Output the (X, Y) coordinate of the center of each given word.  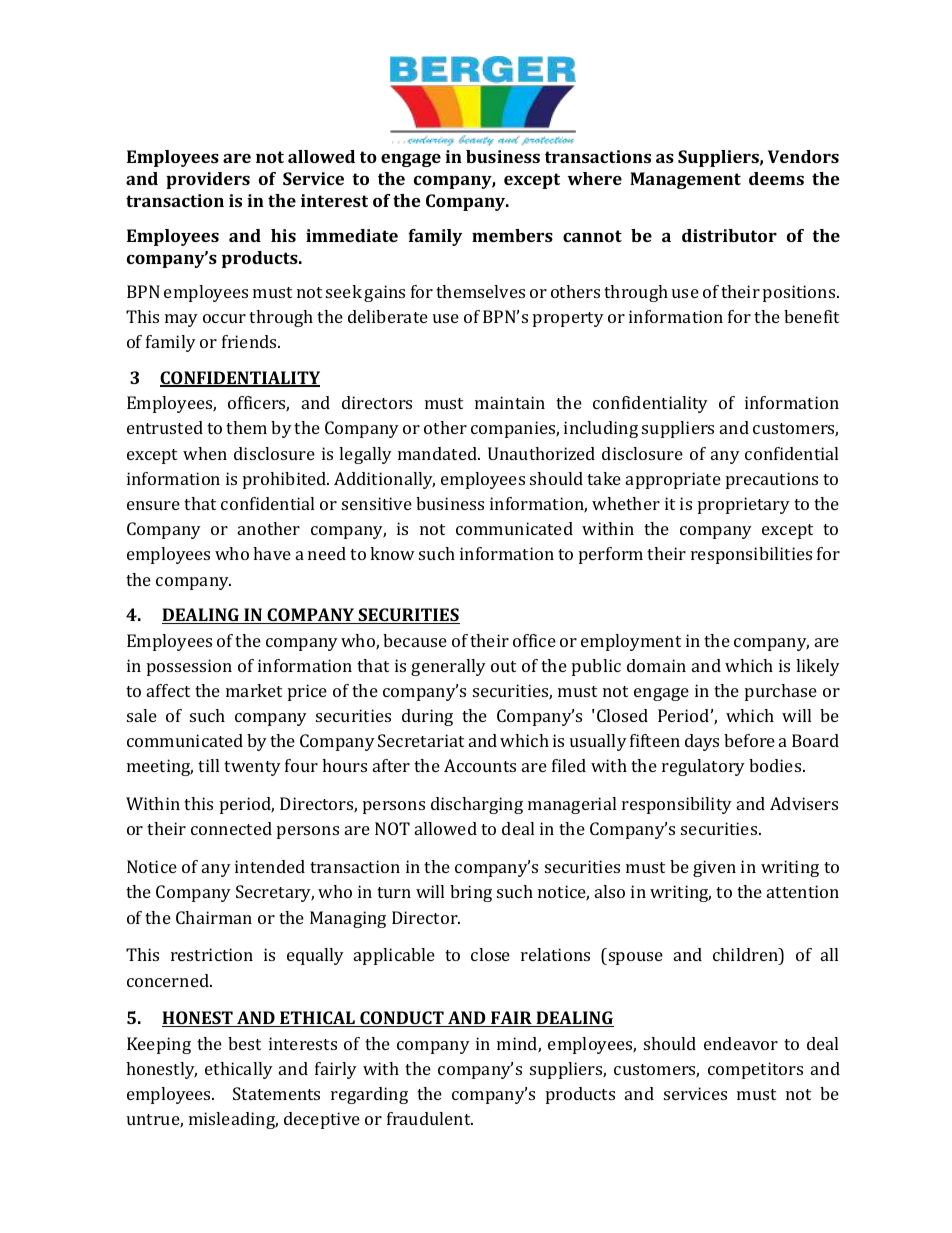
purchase (781, 692)
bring (471, 893)
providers (208, 180)
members (512, 235)
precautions (772, 480)
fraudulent (430, 1118)
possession (189, 667)
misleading (233, 1120)
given (714, 868)
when (205, 453)
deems (776, 178)
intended (270, 866)
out (503, 666)
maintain (510, 402)
